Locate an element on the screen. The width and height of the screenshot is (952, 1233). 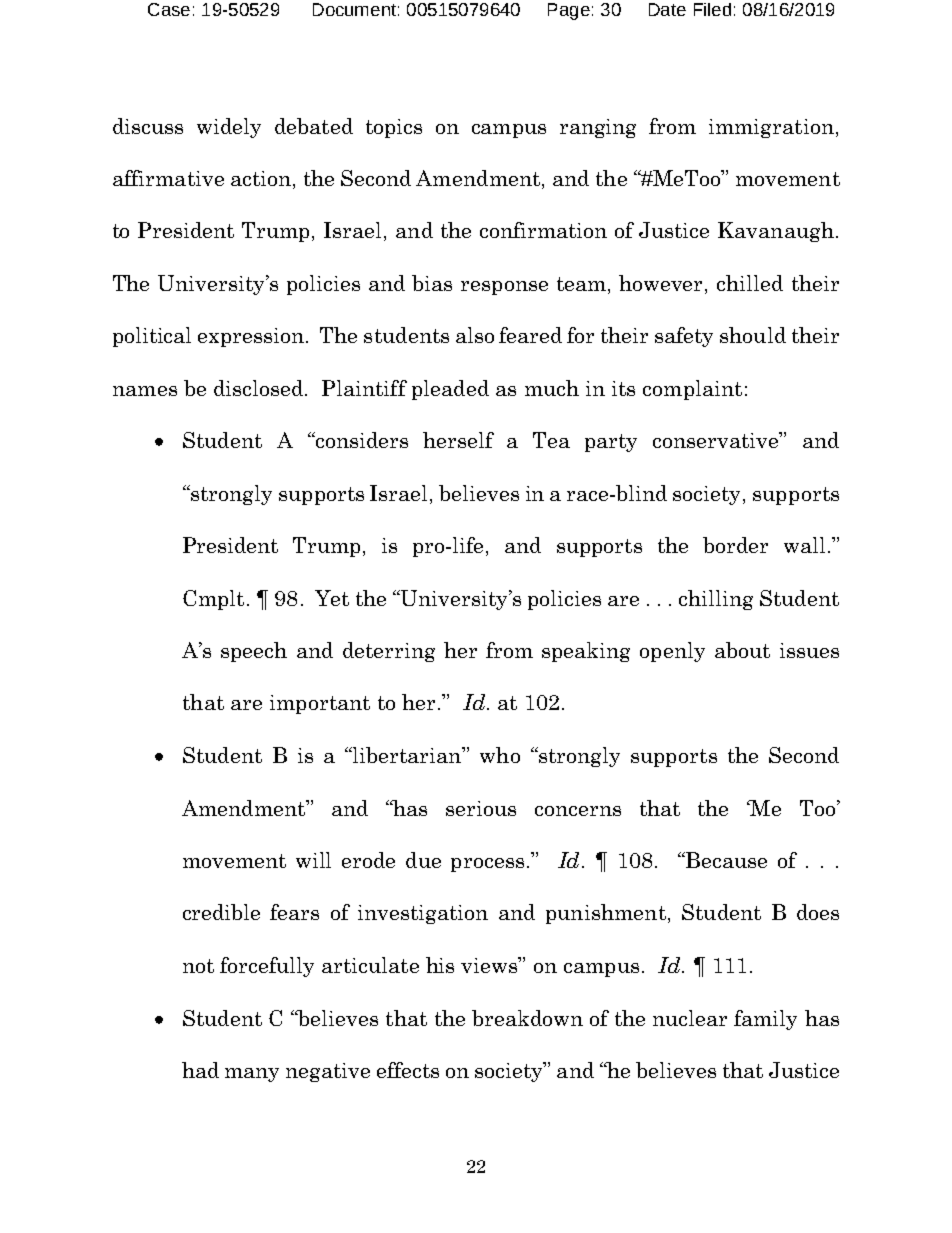
had is located at coordinates (200, 1070).
